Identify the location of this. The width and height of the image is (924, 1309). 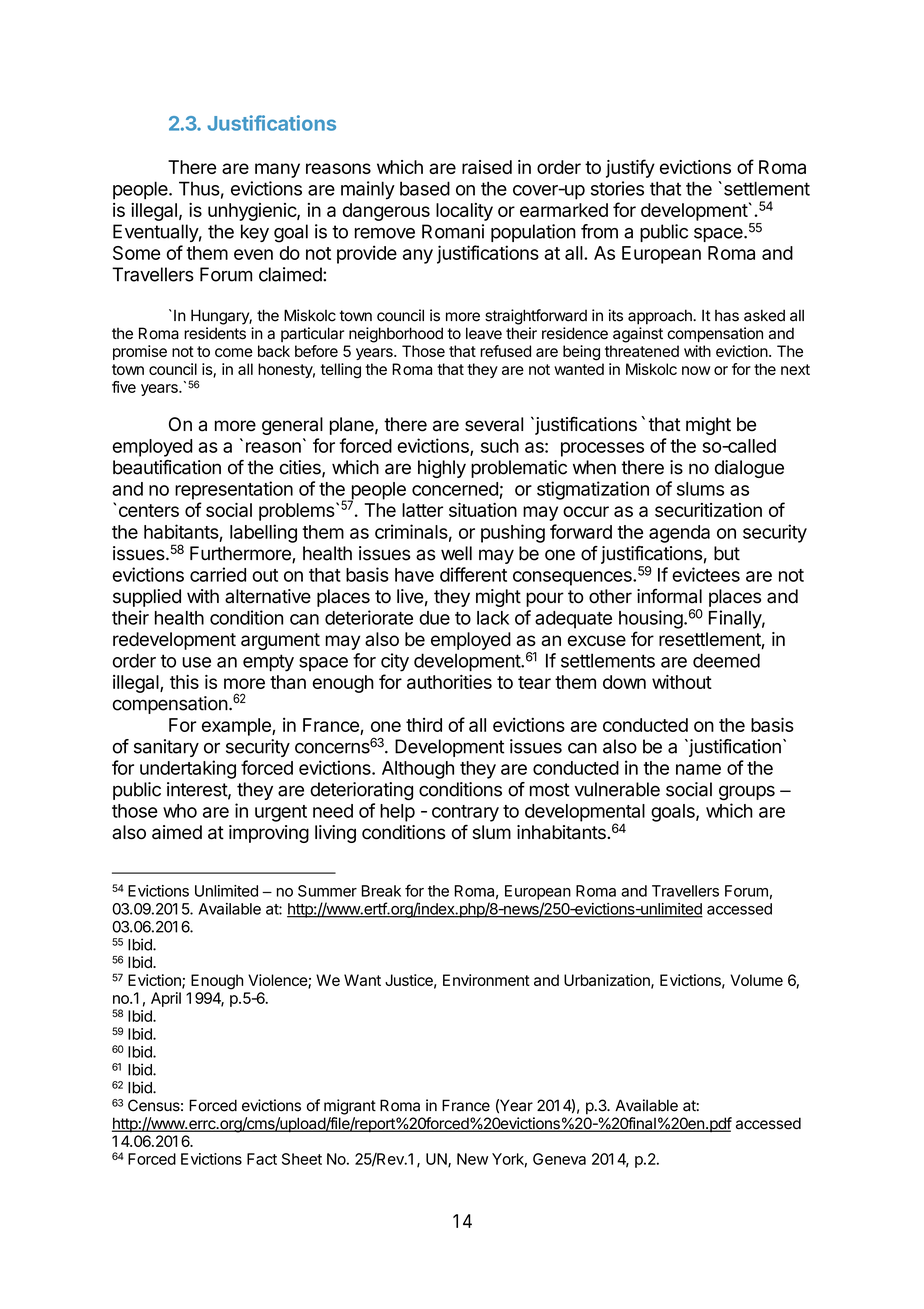
(184, 682).
